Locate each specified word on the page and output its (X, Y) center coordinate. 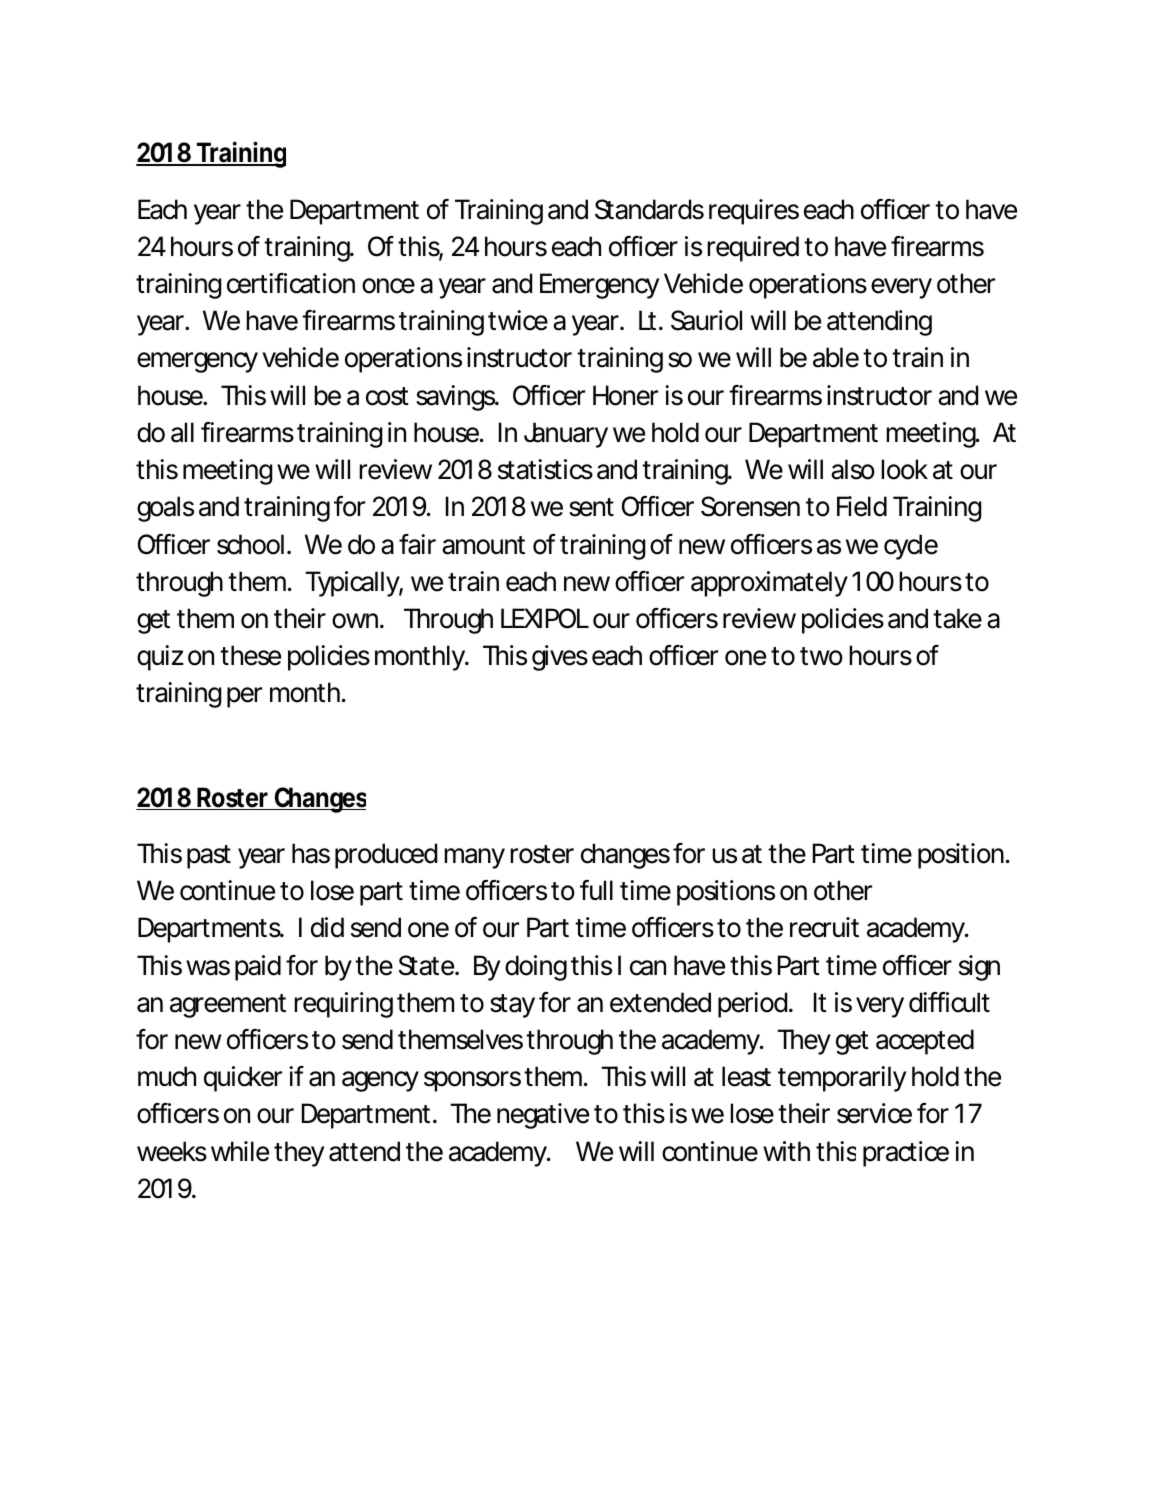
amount (483, 545)
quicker (243, 1079)
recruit (824, 927)
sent (591, 507)
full (596, 890)
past (209, 857)
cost (387, 396)
